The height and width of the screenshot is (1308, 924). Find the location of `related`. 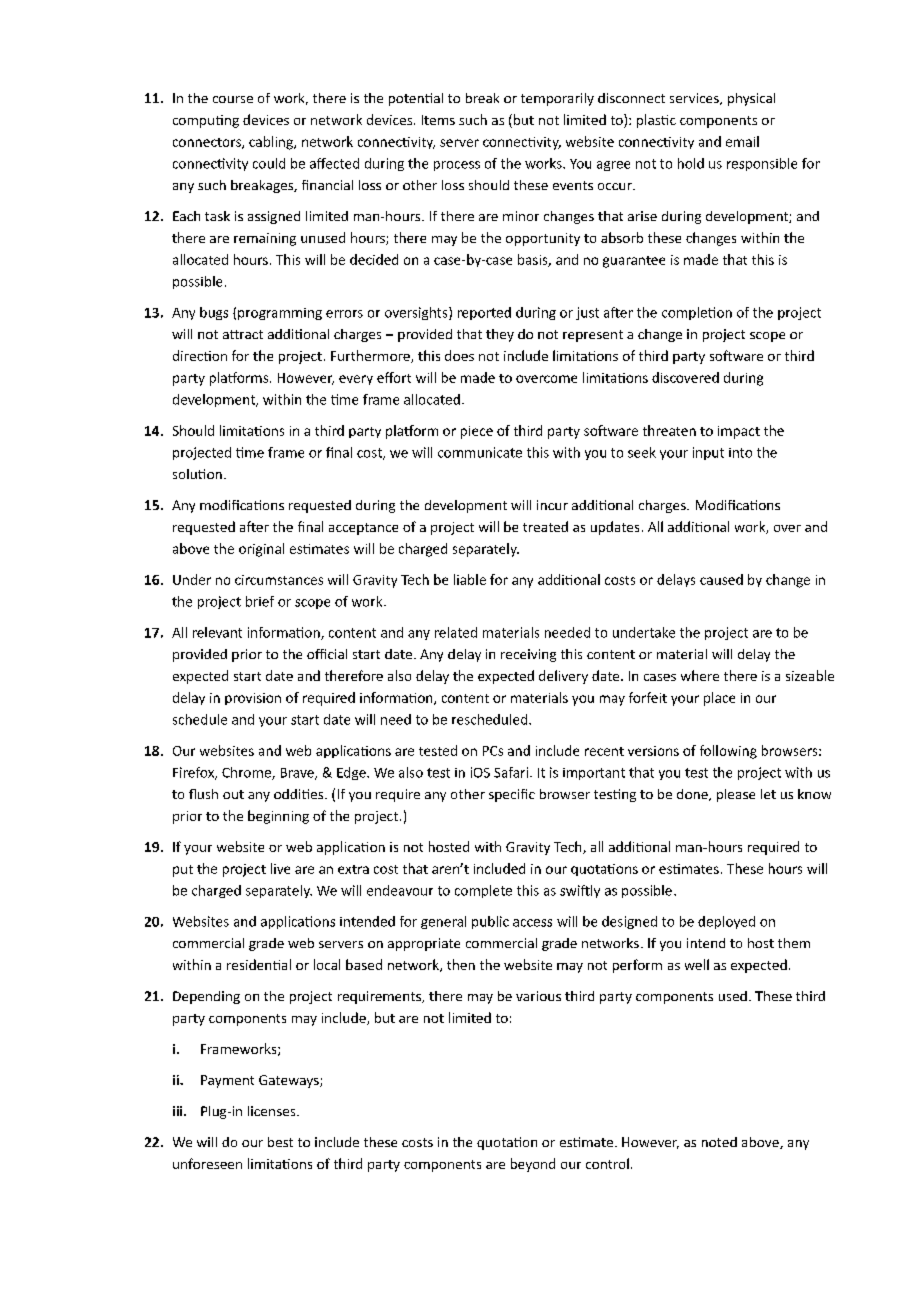

related is located at coordinates (456, 632).
